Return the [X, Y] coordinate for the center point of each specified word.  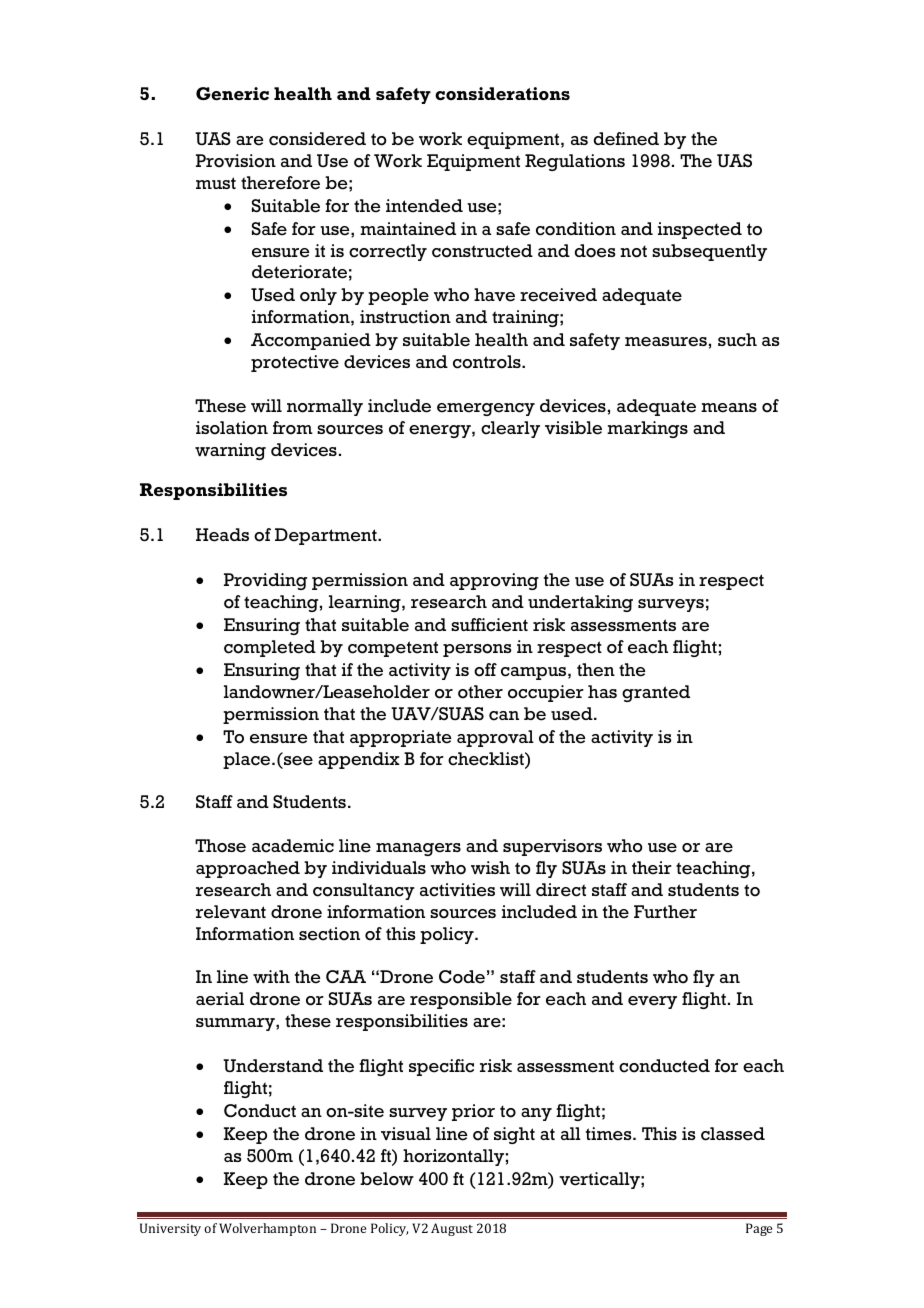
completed [270, 648]
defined [626, 139]
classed [733, 1134]
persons [477, 650]
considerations [502, 93]
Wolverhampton [267, 1229]
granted [656, 693]
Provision [236, 161]
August [452, 1229]
